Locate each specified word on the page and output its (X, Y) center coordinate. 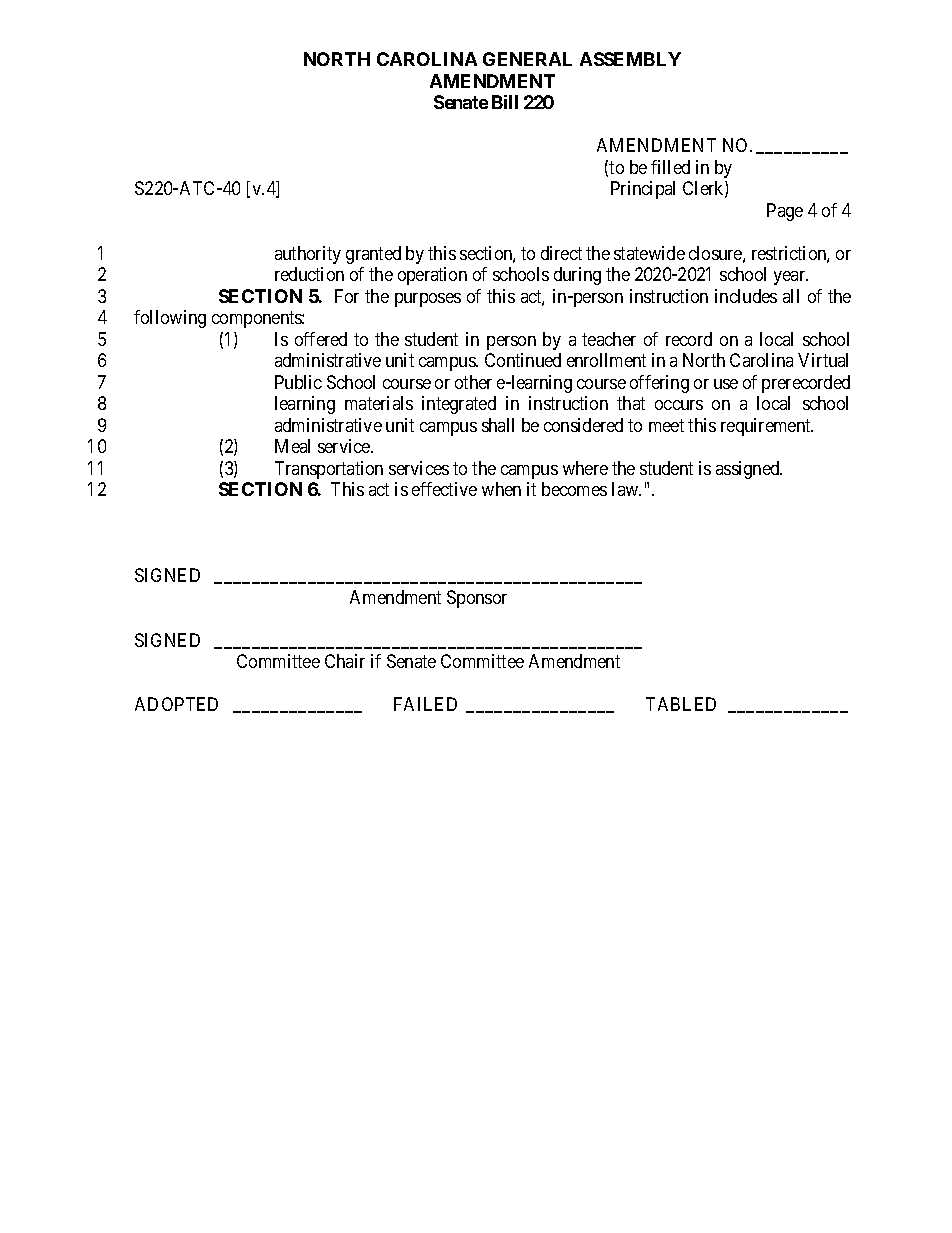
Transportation (329, 470)
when (501, 489)
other (473, 382)
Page (785, 212)
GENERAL (527, 59)
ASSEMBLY (630, 59)
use (726, 384)
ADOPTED (176, 704)
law (626, 489)
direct (561, 253)
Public (298, 382)
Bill (505, 102)
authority (308, 255)
